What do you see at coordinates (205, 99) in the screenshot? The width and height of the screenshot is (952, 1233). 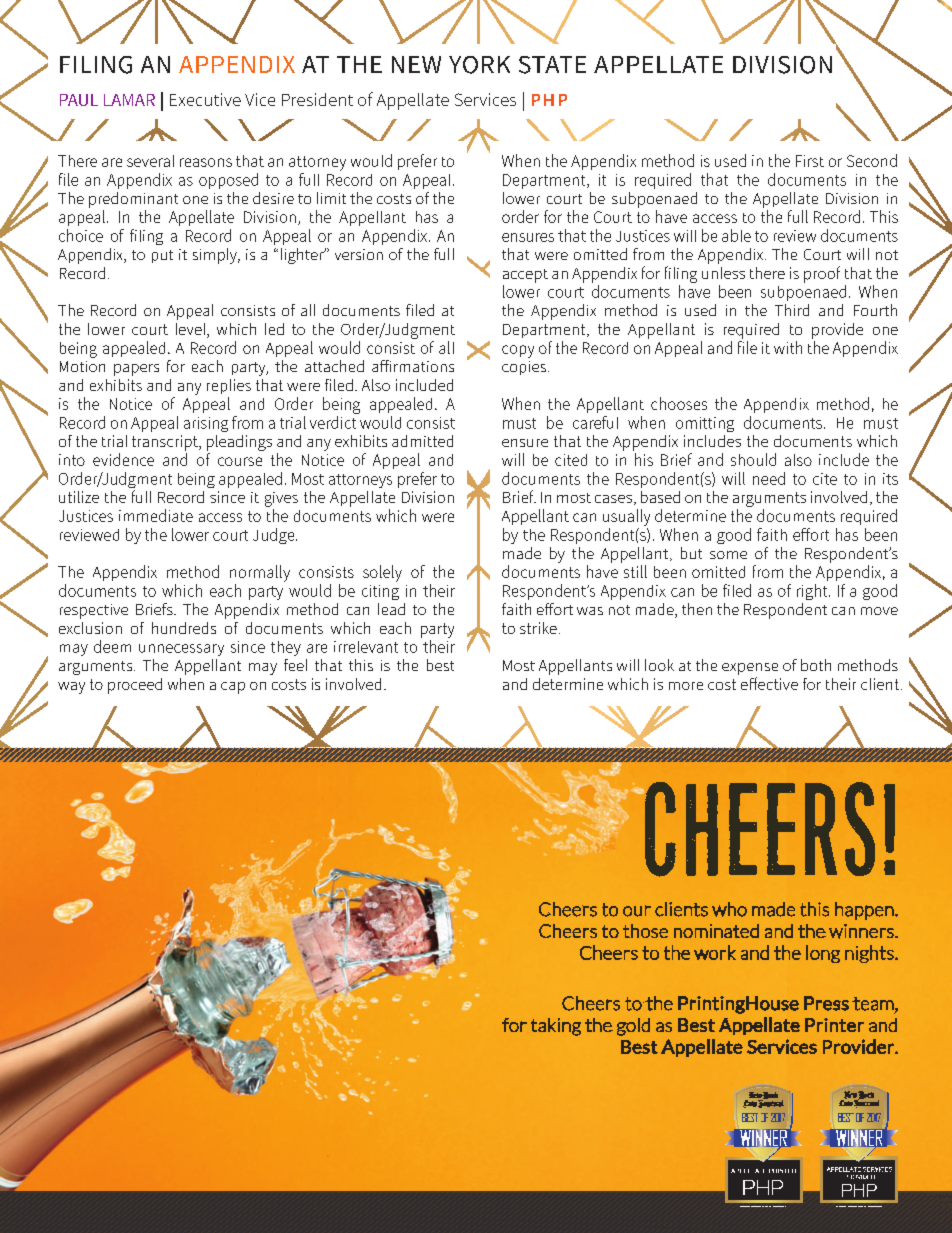 I see `Executive` at bounding box center [205, 99].
